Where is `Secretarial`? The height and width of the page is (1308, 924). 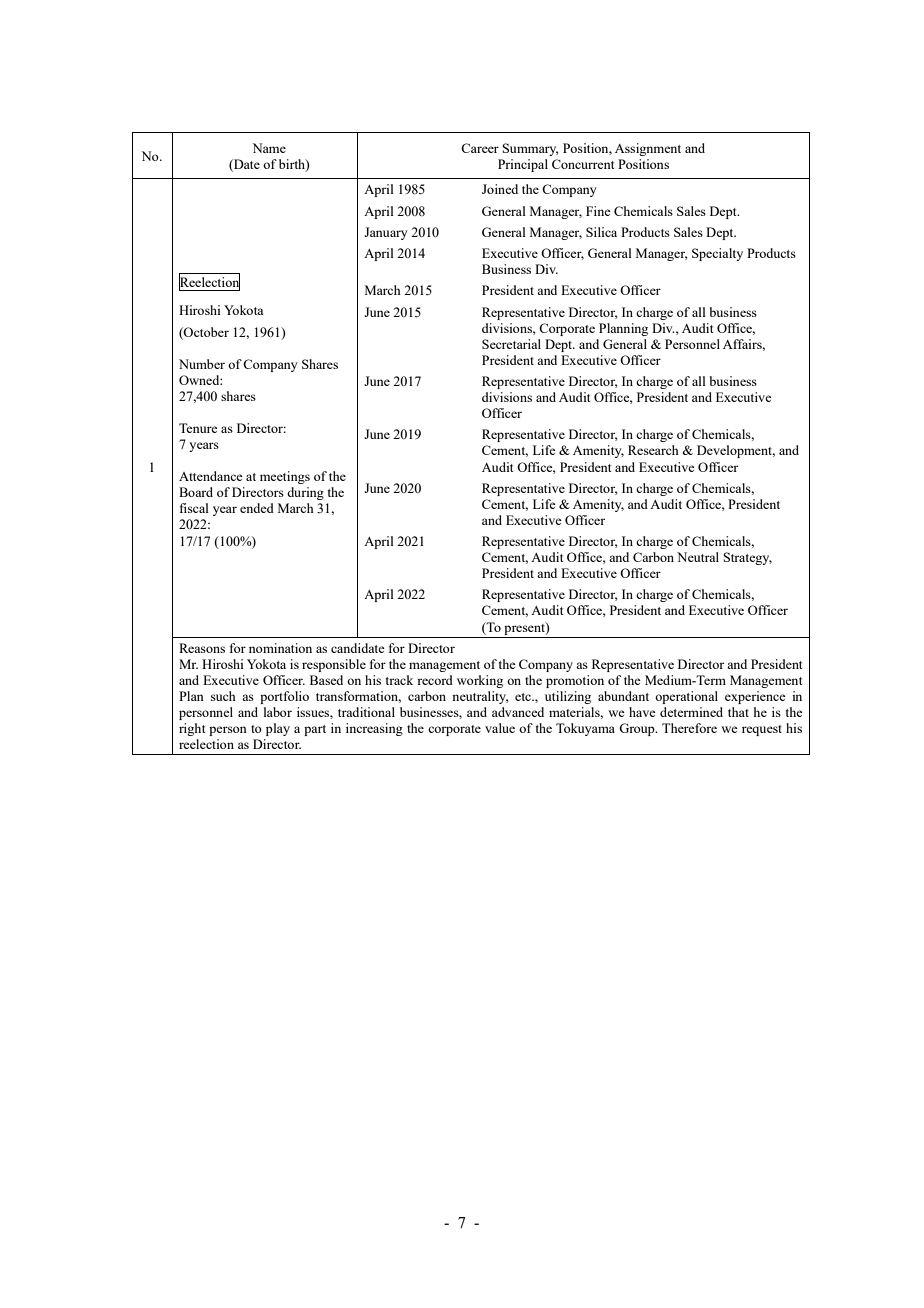 Secretarial is located at coordinates (511, 344).
